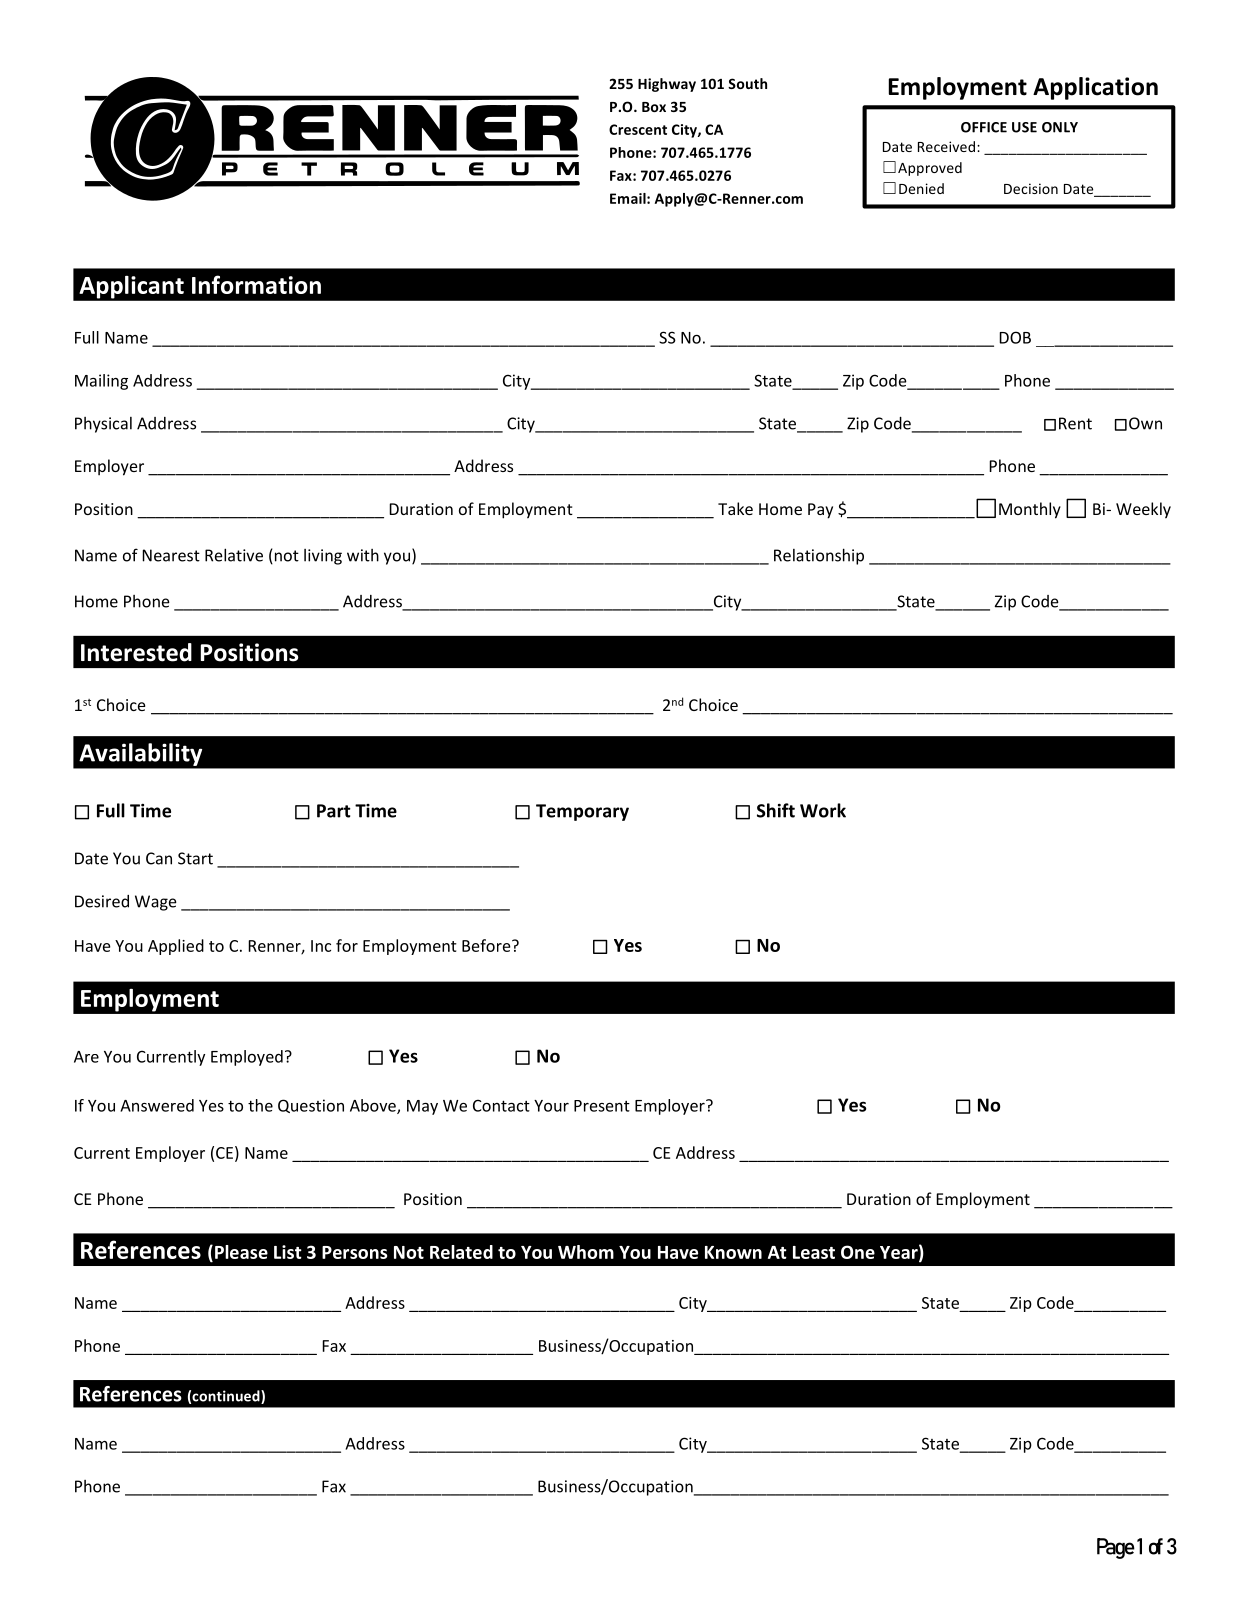 This document has height=1615, width=1248. What do you see at coordinates (256, 284) in the document?
I see `Information` at bounding box center [256, 284].
